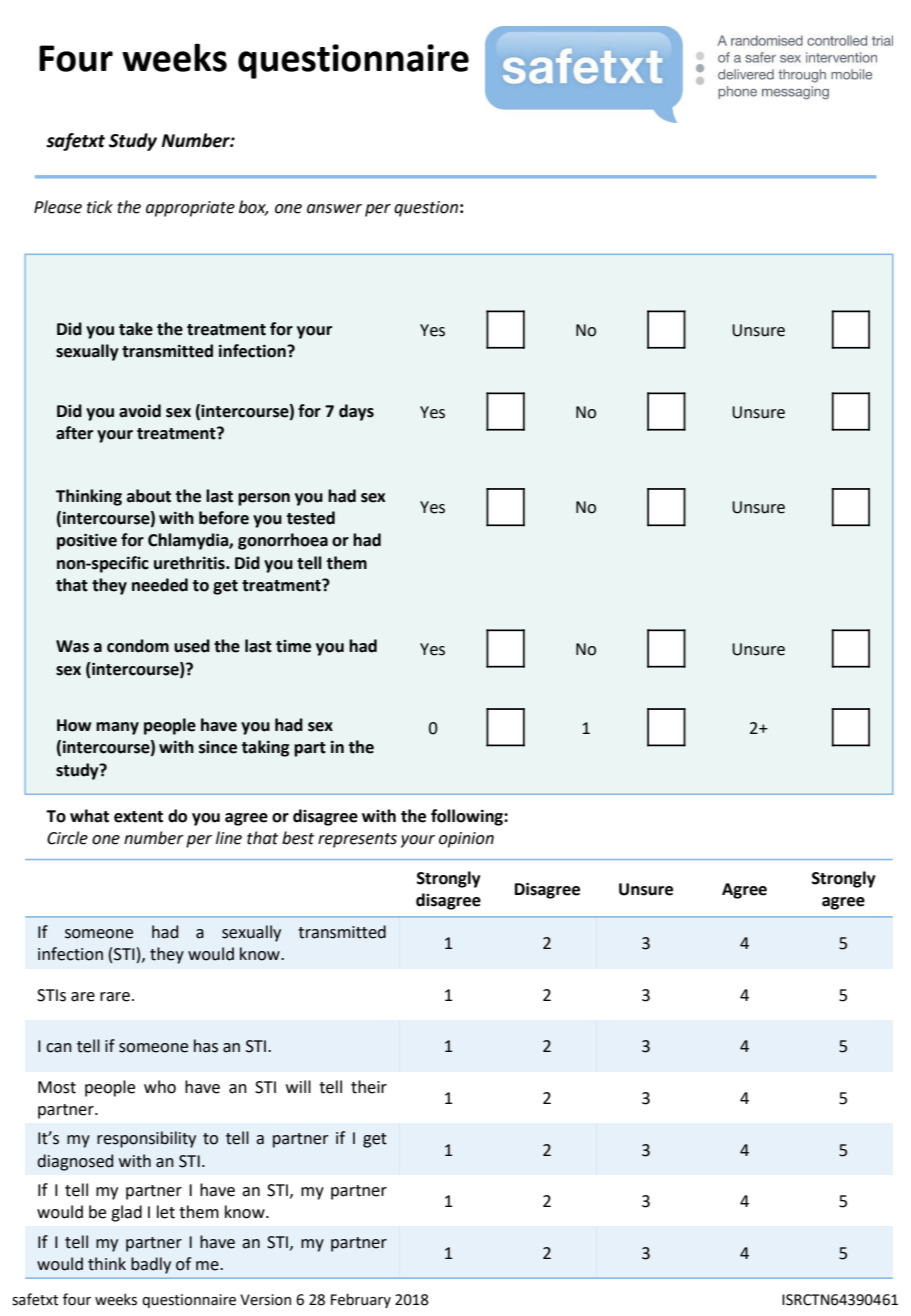 The height and width of the image is (1316, 911). I want to click on badly, so click(151, 1265).
